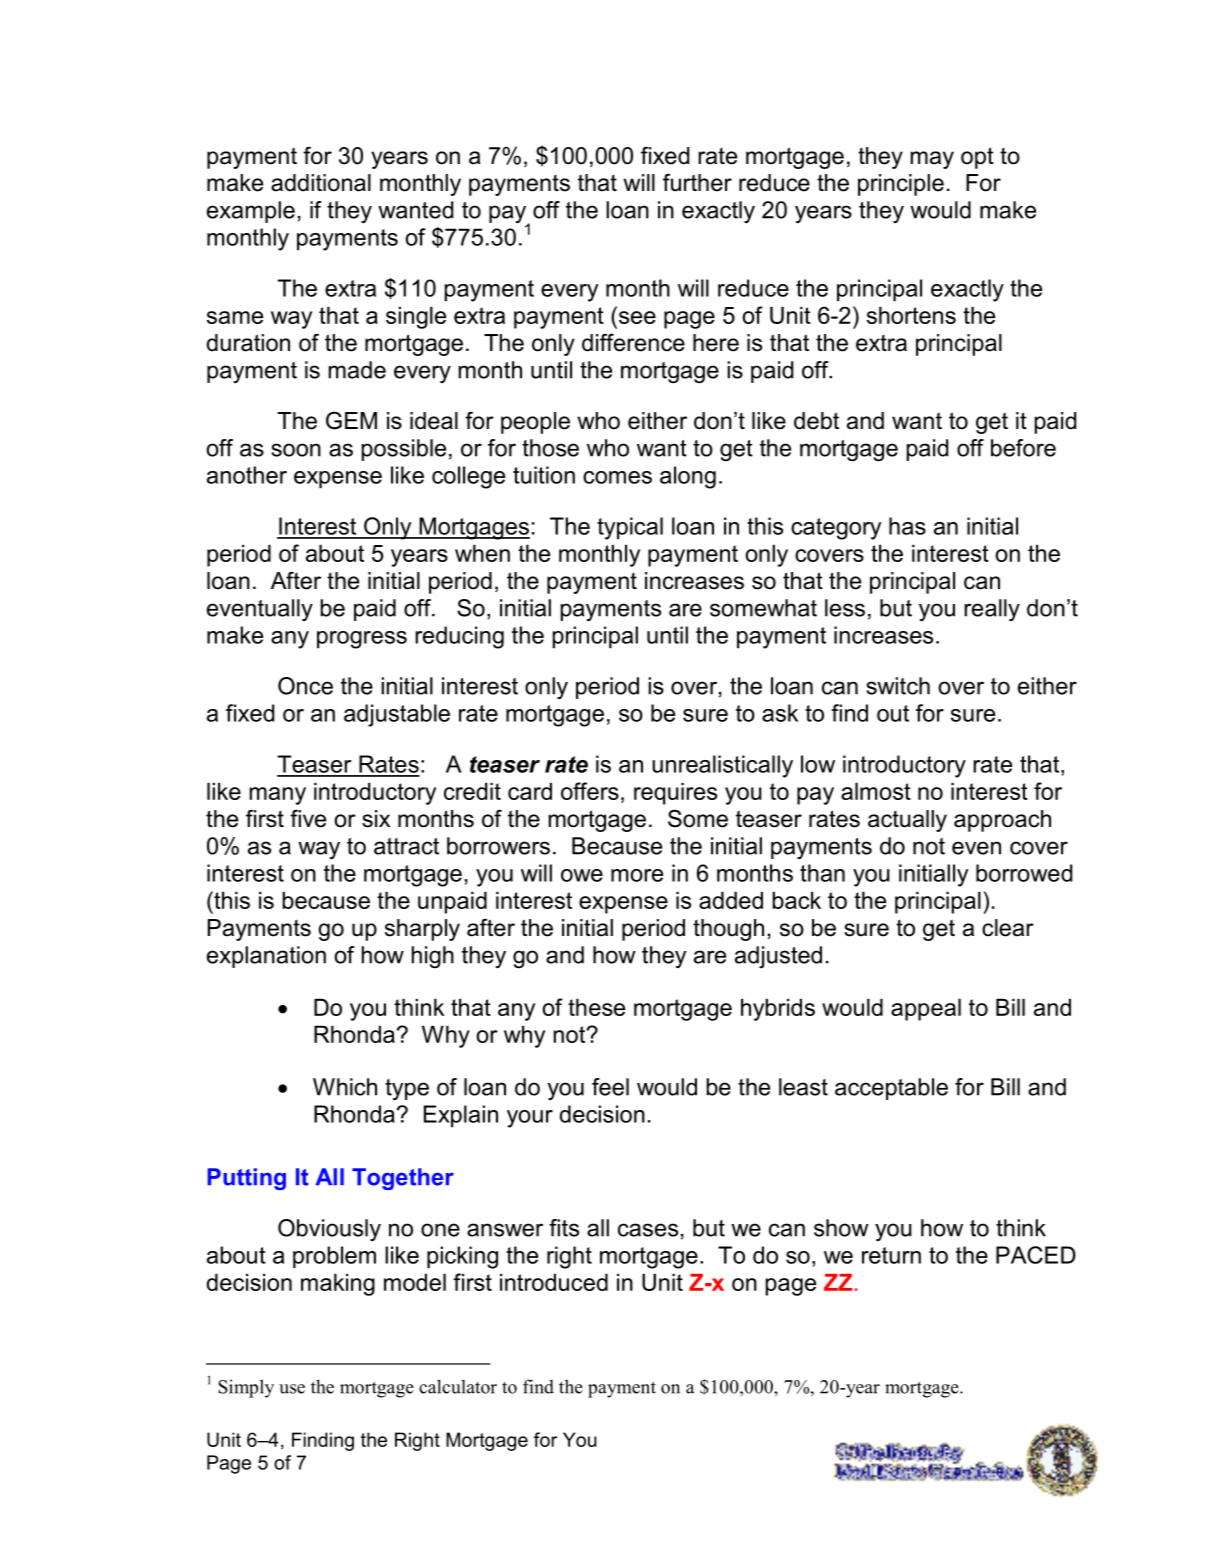 This document has height=1563, width=1208. Describe the element at coordinates (554, 1282) in the document. I see `introduced` at that location.
